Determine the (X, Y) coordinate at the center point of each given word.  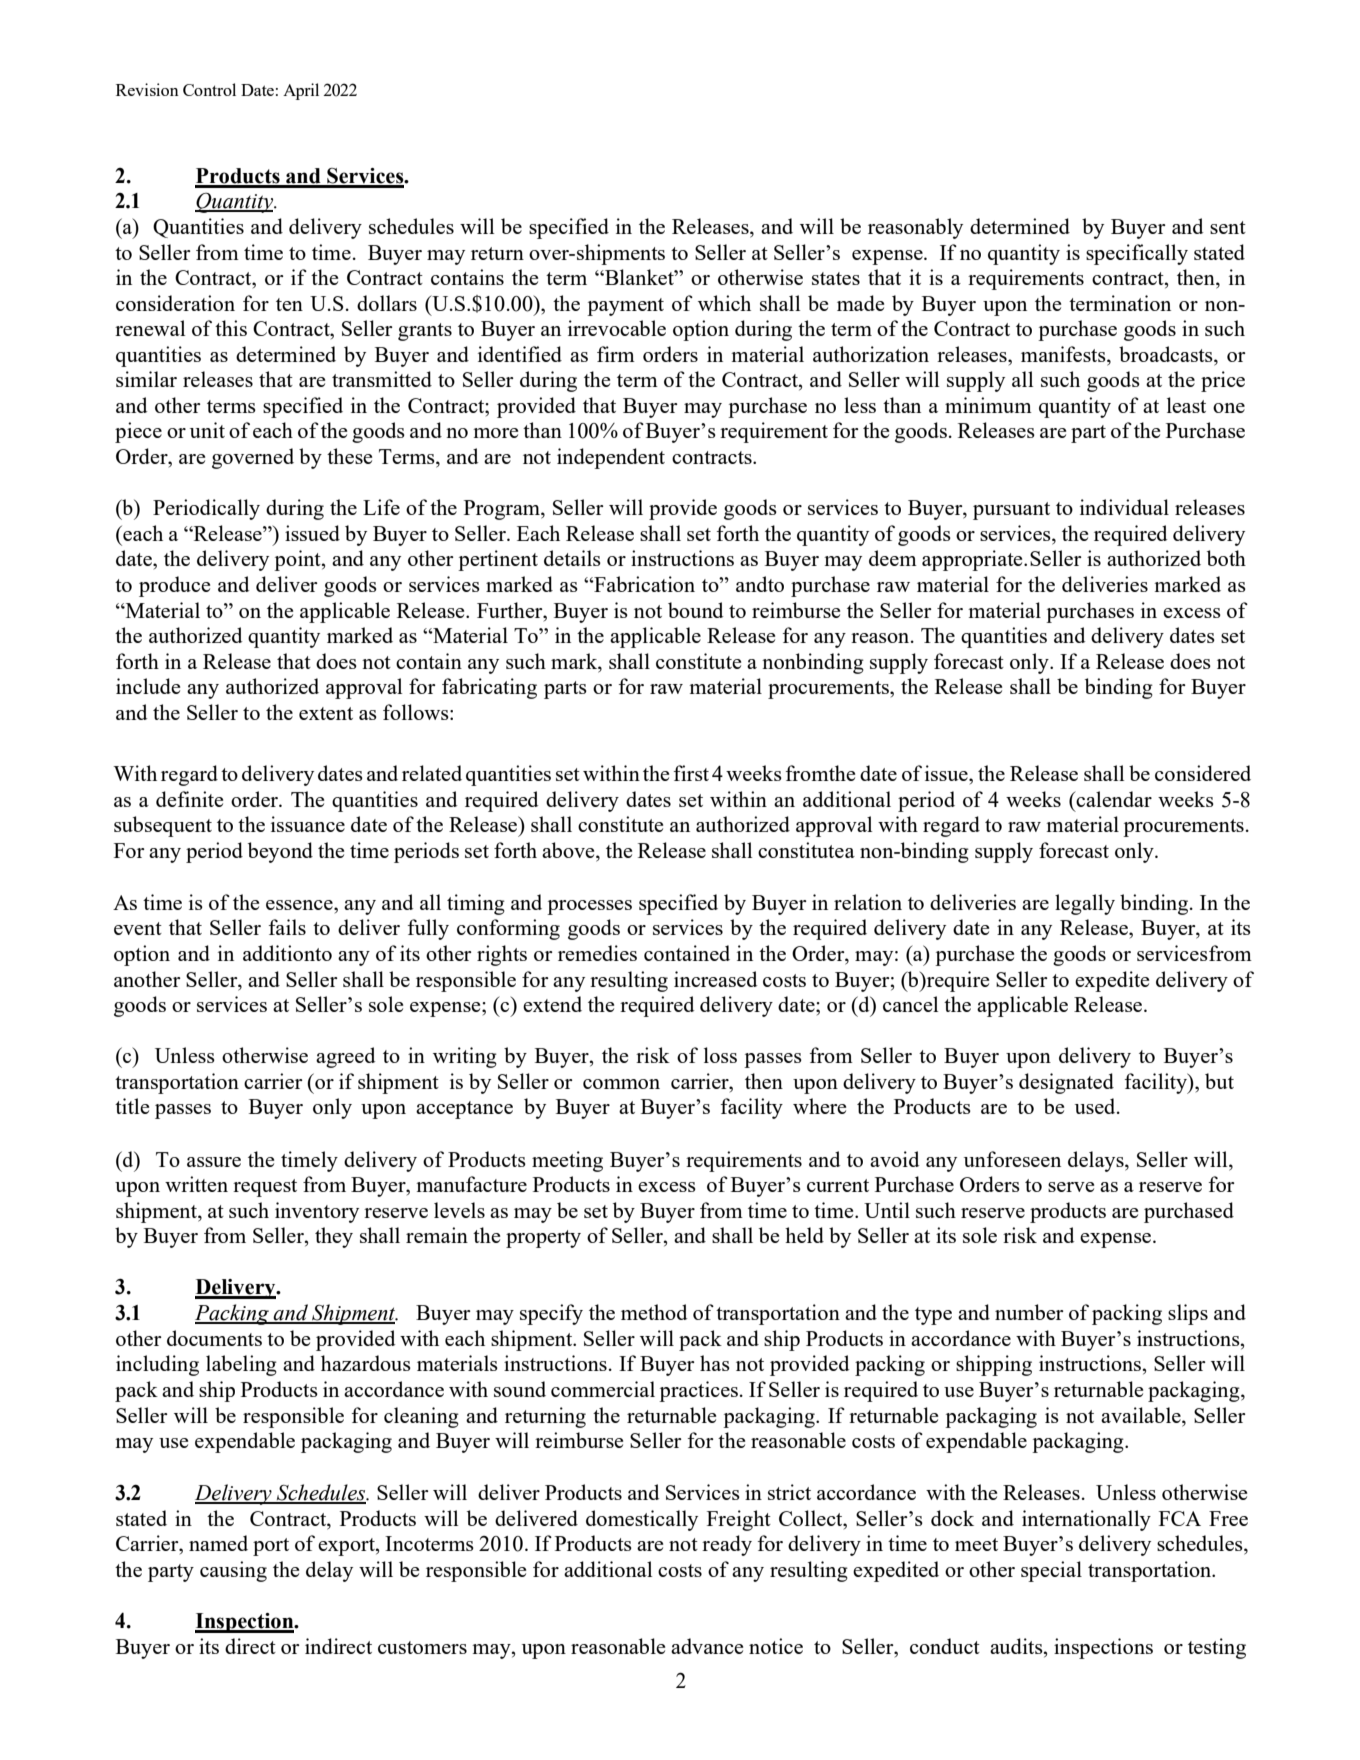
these (349, 456)
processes (589, 907)
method (654, 1312)
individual (1124, 507)
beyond (280, 852)
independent (611, 458)
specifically (1137, 254)
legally (1085, 904)
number (1029, 1312)
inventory (317, 1212)
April (301, 91)
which (724, 303)
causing (233, 1571)
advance (707, 1646)
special (1051, 1571)
